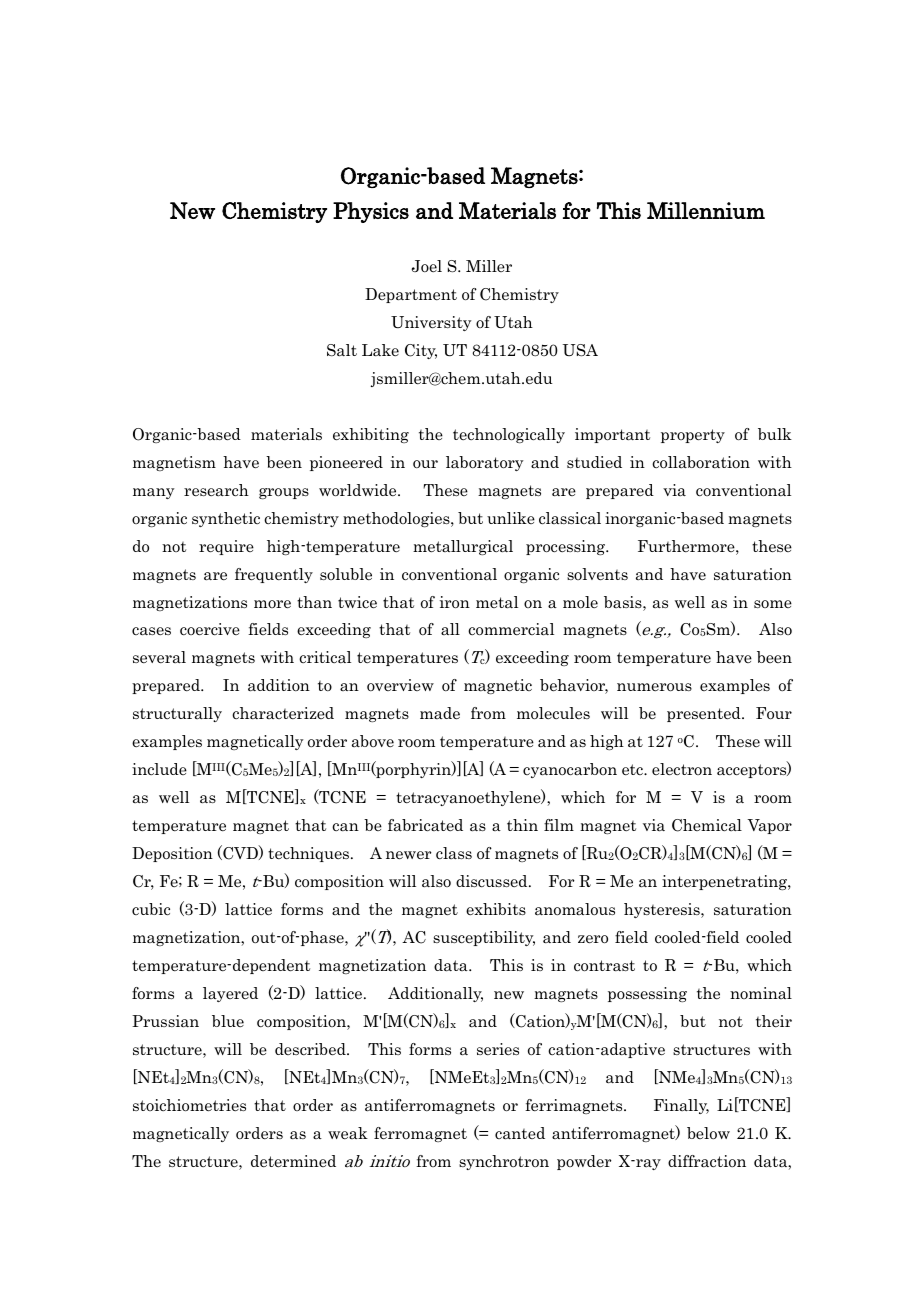  Describe the element at coordinates (504, 1162) in the document. I see `synchrotron` at that location.
